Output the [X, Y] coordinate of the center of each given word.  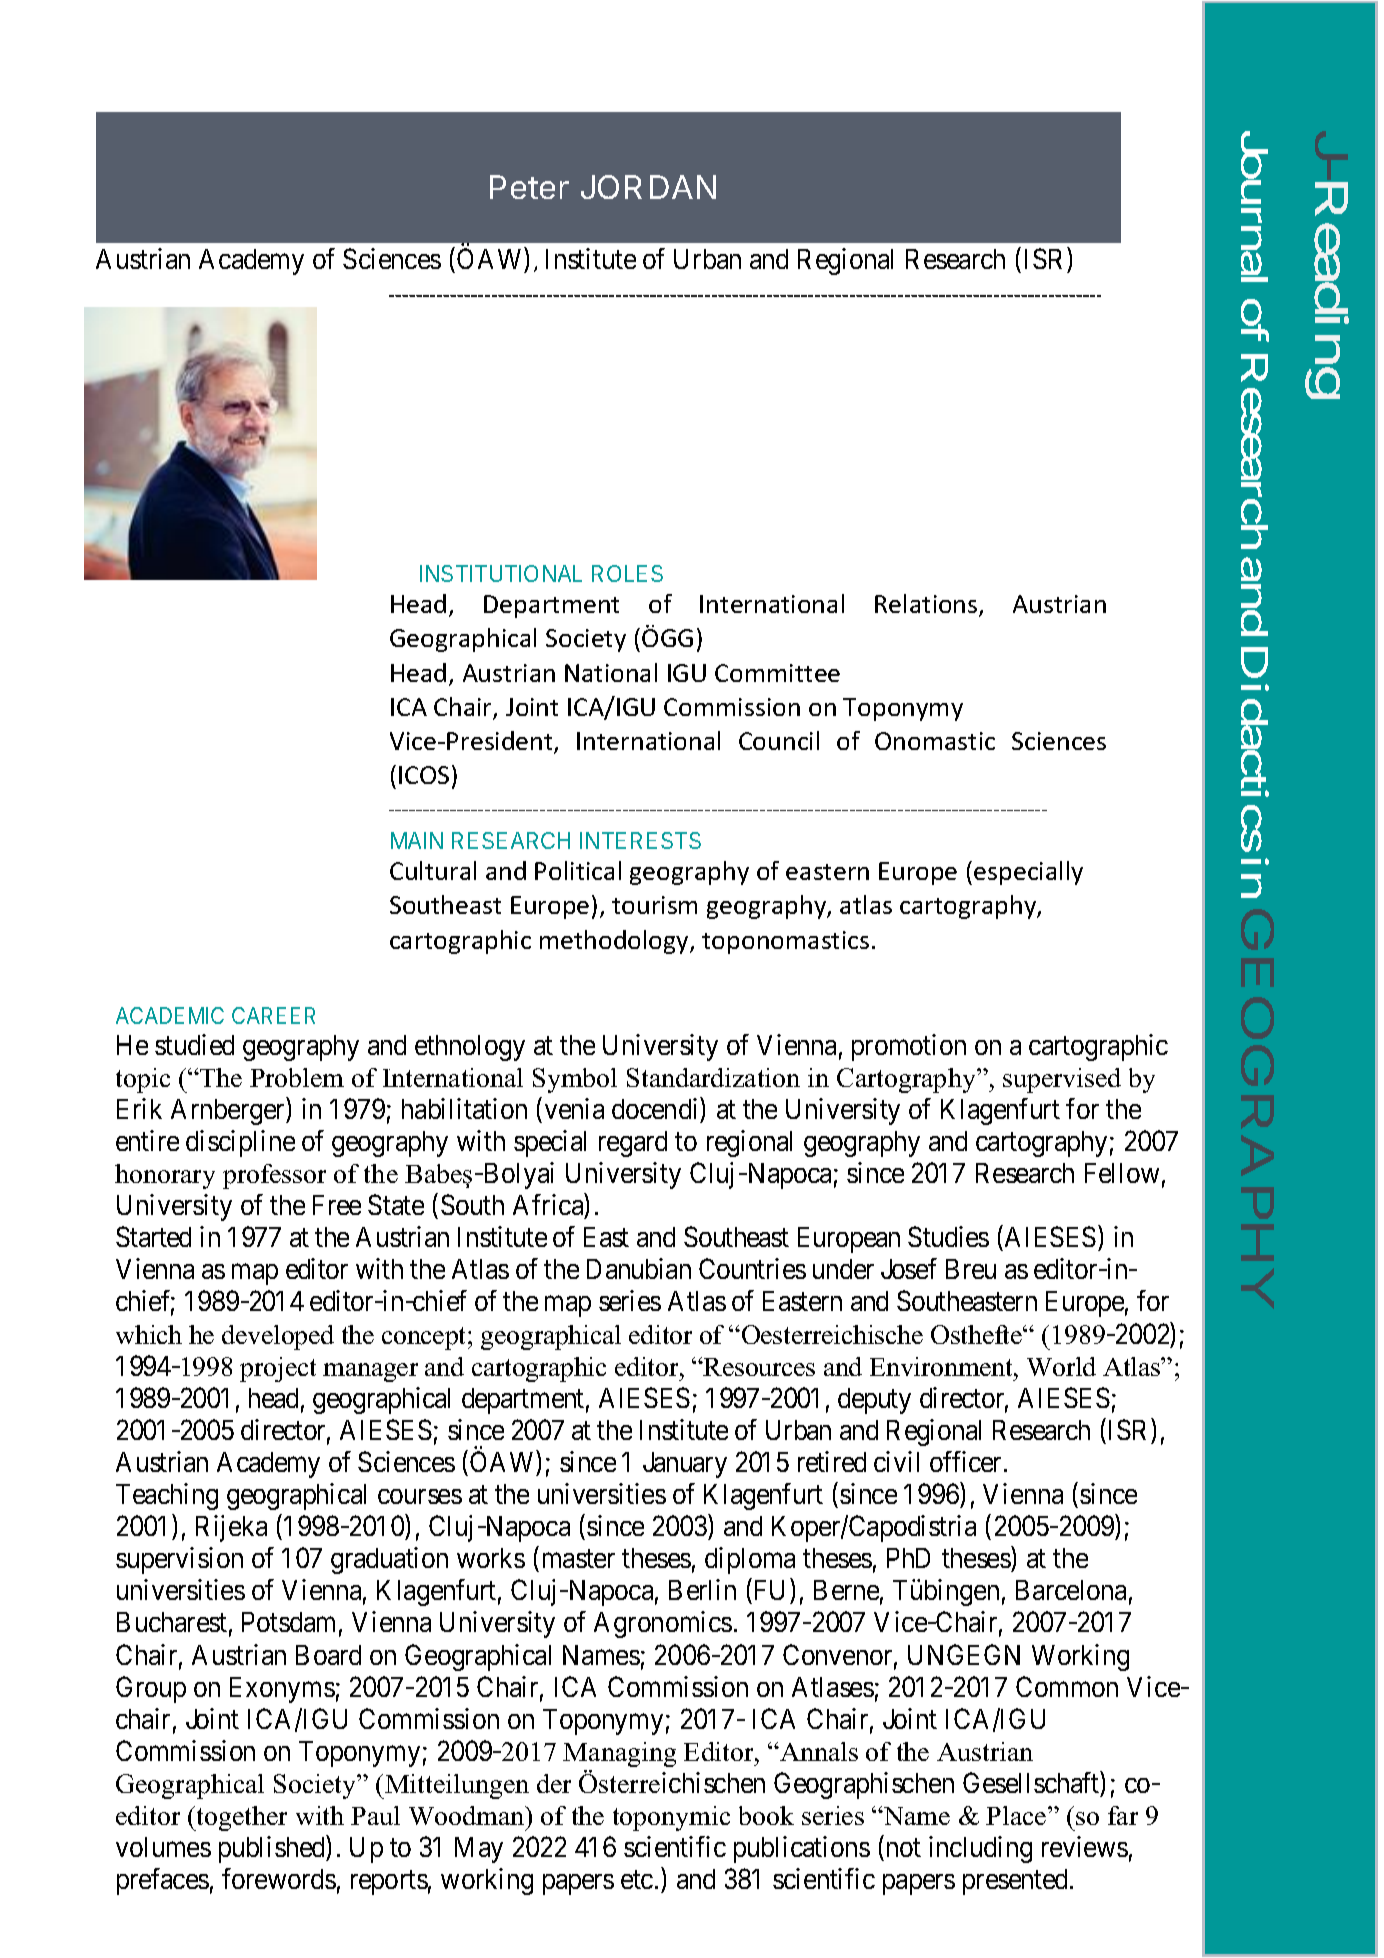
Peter [529, 187]
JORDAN [648, 187]
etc [637, 1880]
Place [1017, 1815]
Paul [375, 1815]
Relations [927, 605]
